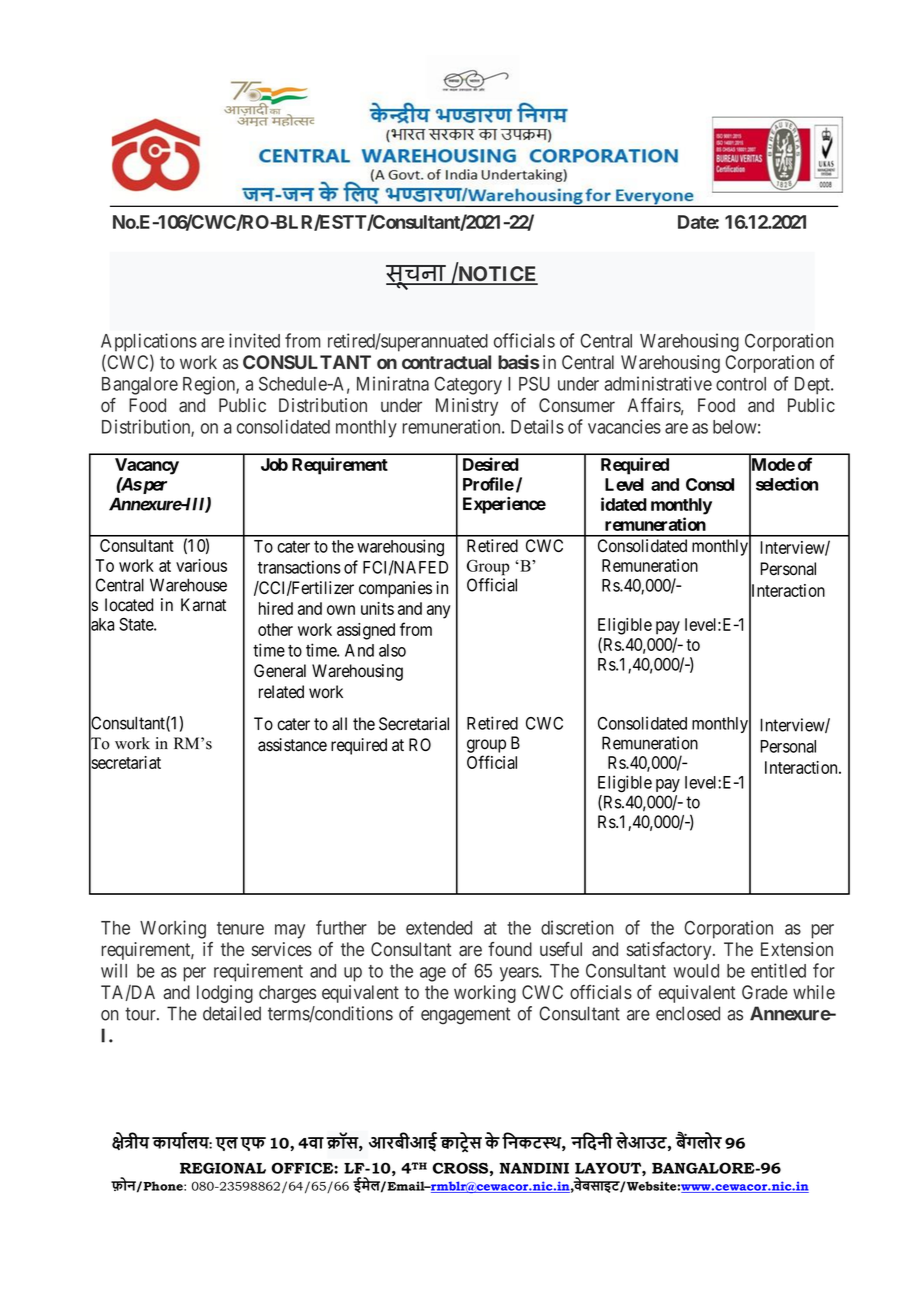 The width and height of the document is (924, 1308). What do you see at coordinates (465, 1016) in the document?
I see `engagement` at bounding box center [465, 1016].
